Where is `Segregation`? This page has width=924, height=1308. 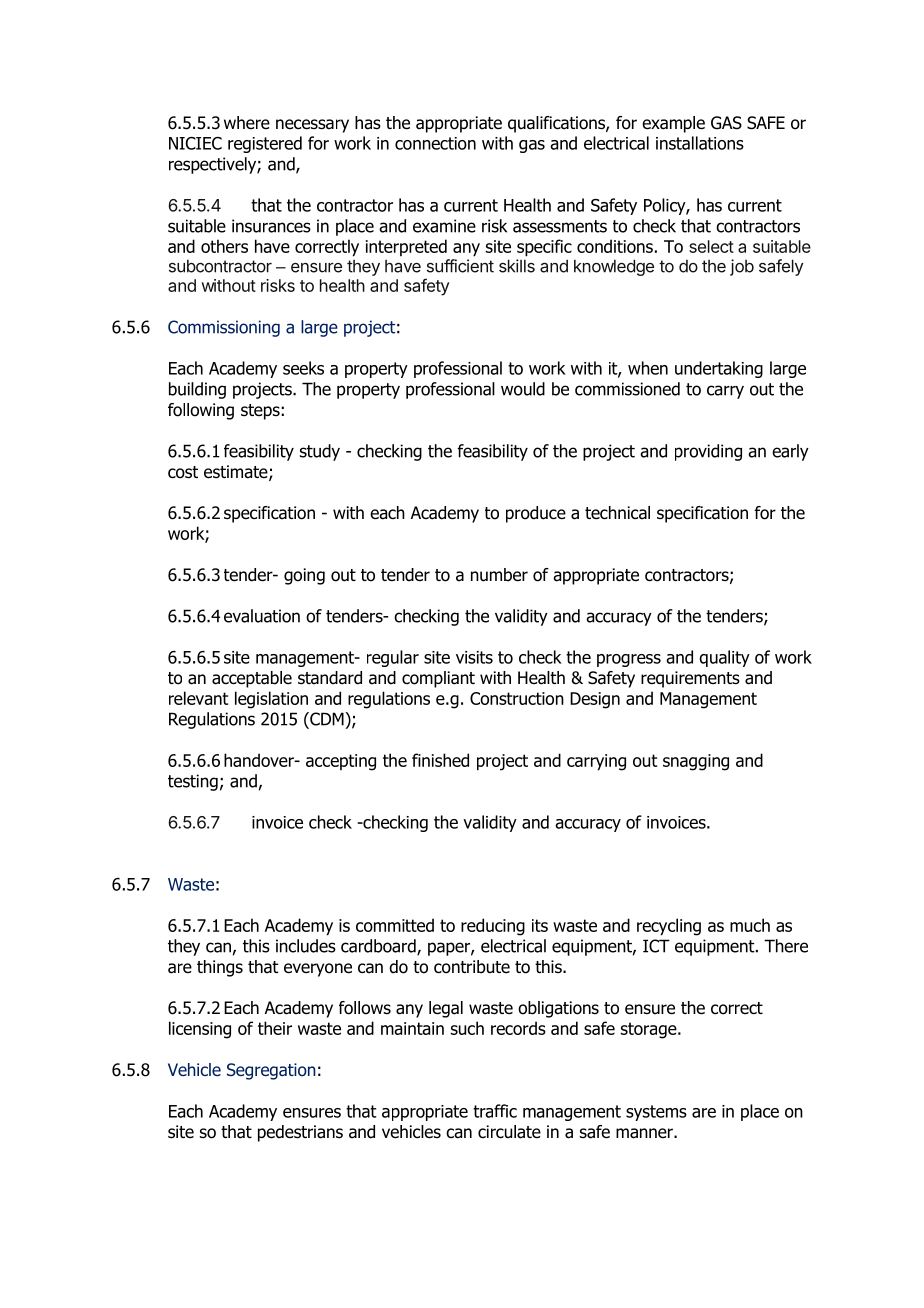 Segregation is located at coordinates (271, 1071).
